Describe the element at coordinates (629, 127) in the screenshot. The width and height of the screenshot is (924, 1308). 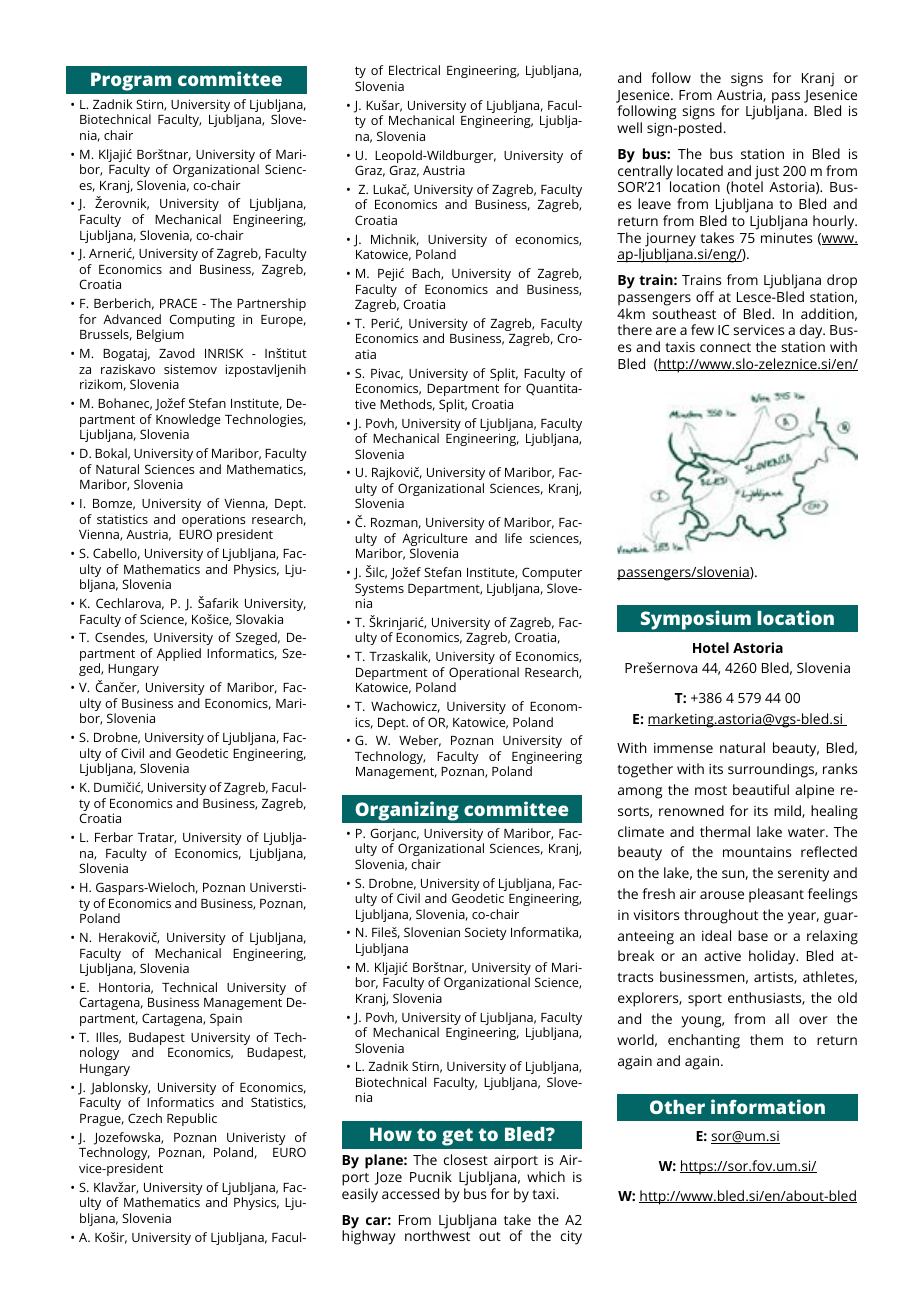
I see `well` at that location.
